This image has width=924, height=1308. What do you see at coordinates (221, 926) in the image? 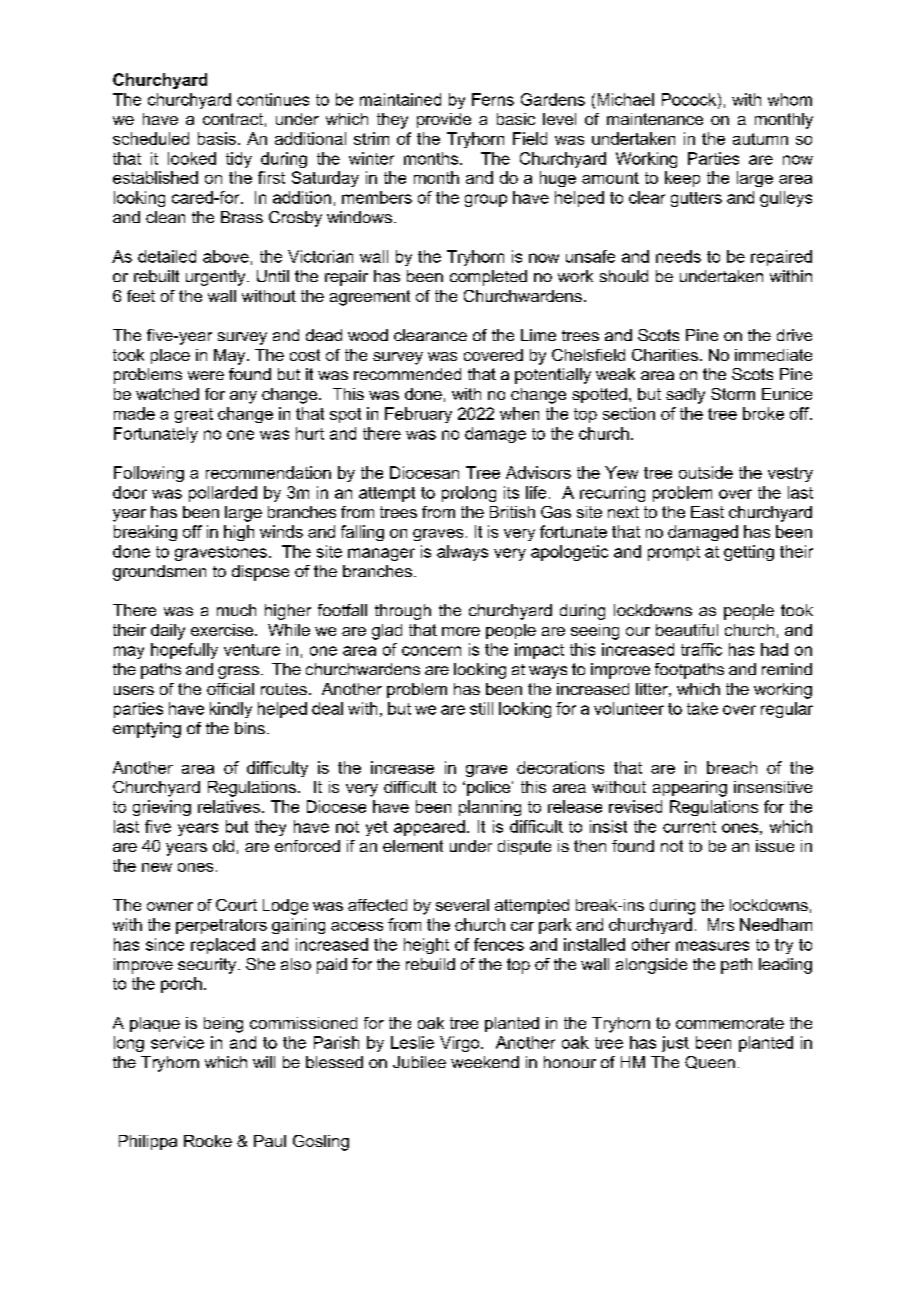
I see `perpetrators` at bounding box center [221, 926].
